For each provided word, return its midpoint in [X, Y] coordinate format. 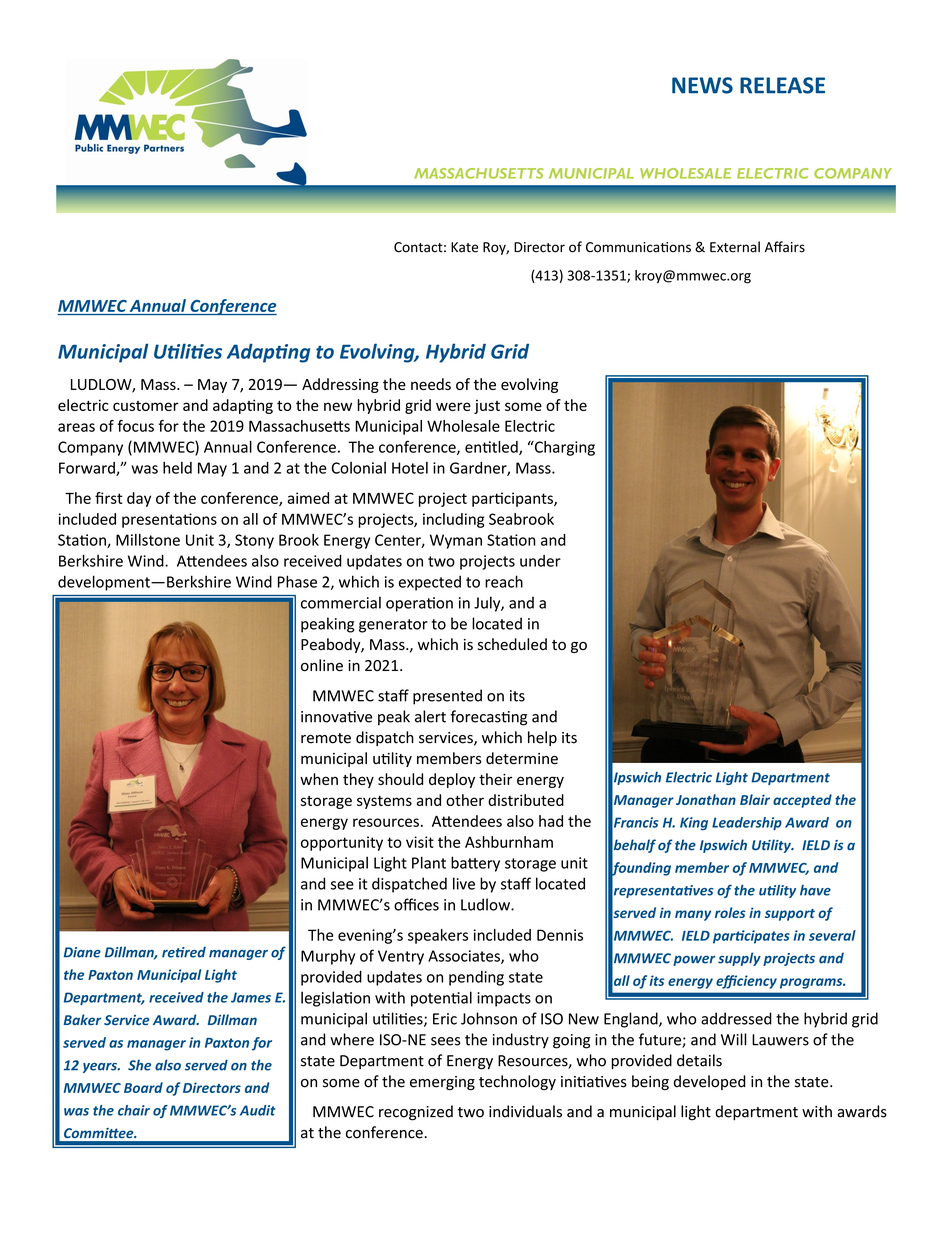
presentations [169, 520]
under [540, 561]
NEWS [702, 85]
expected [430, 583]
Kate [464, 247]
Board [143, 1087]
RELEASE [782, 85]
